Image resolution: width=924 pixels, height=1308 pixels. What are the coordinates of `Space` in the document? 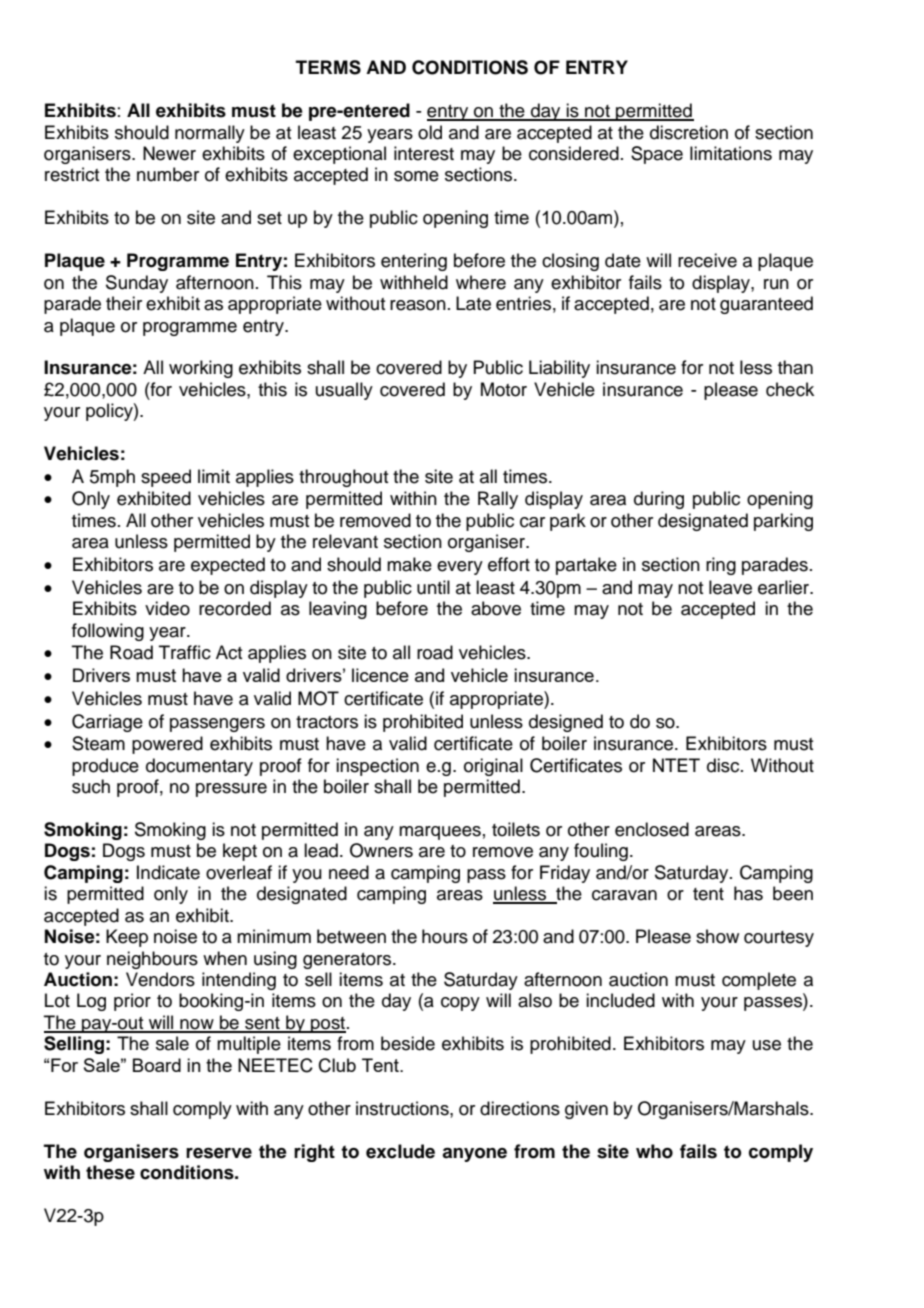 It's located at (657, 155).
